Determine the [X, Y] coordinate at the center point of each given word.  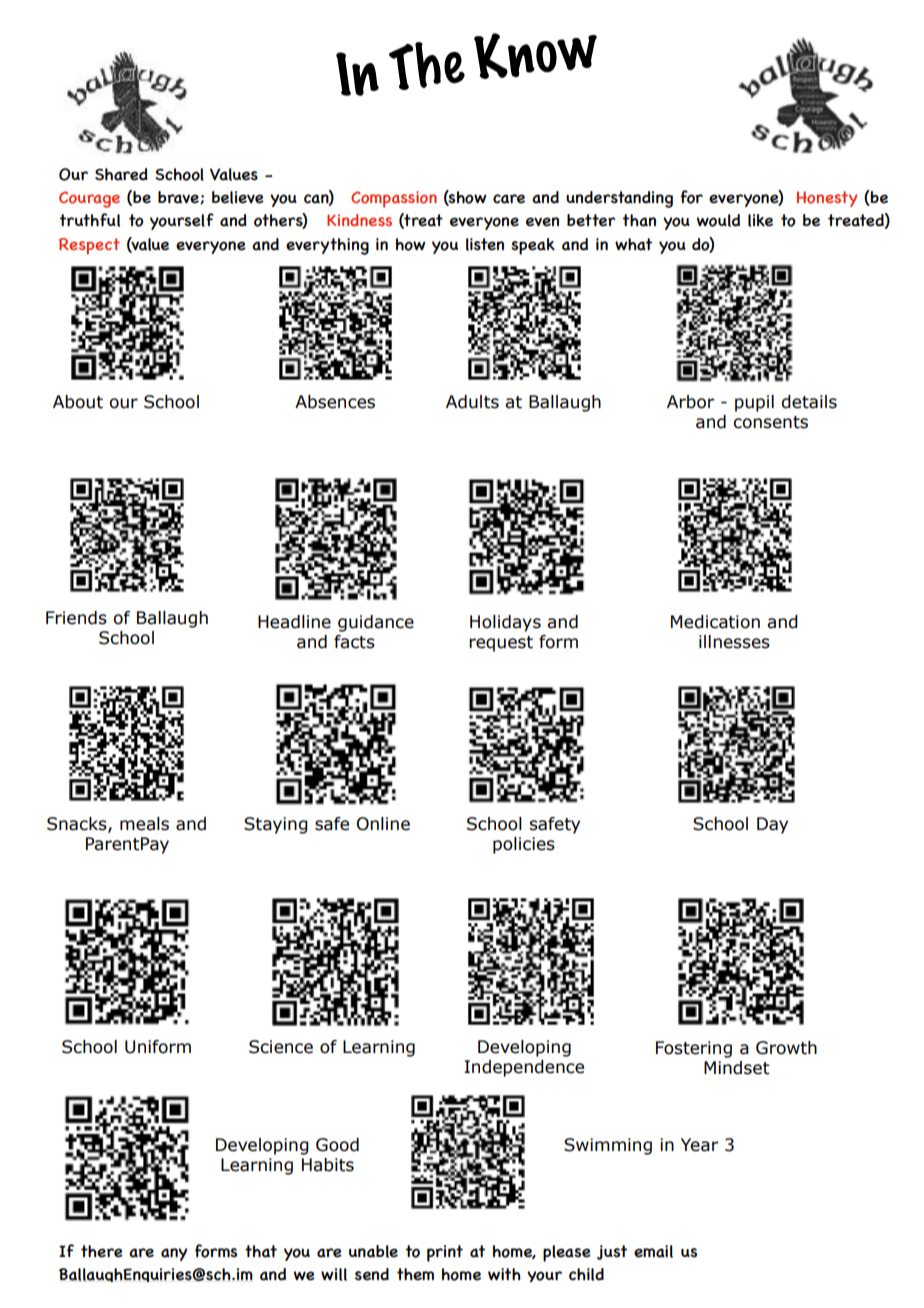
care [509, 199]
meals [144, 824]
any [174, 1254]
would [718, 220]
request [501, 644]
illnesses [734, 642]
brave [179, 197]
